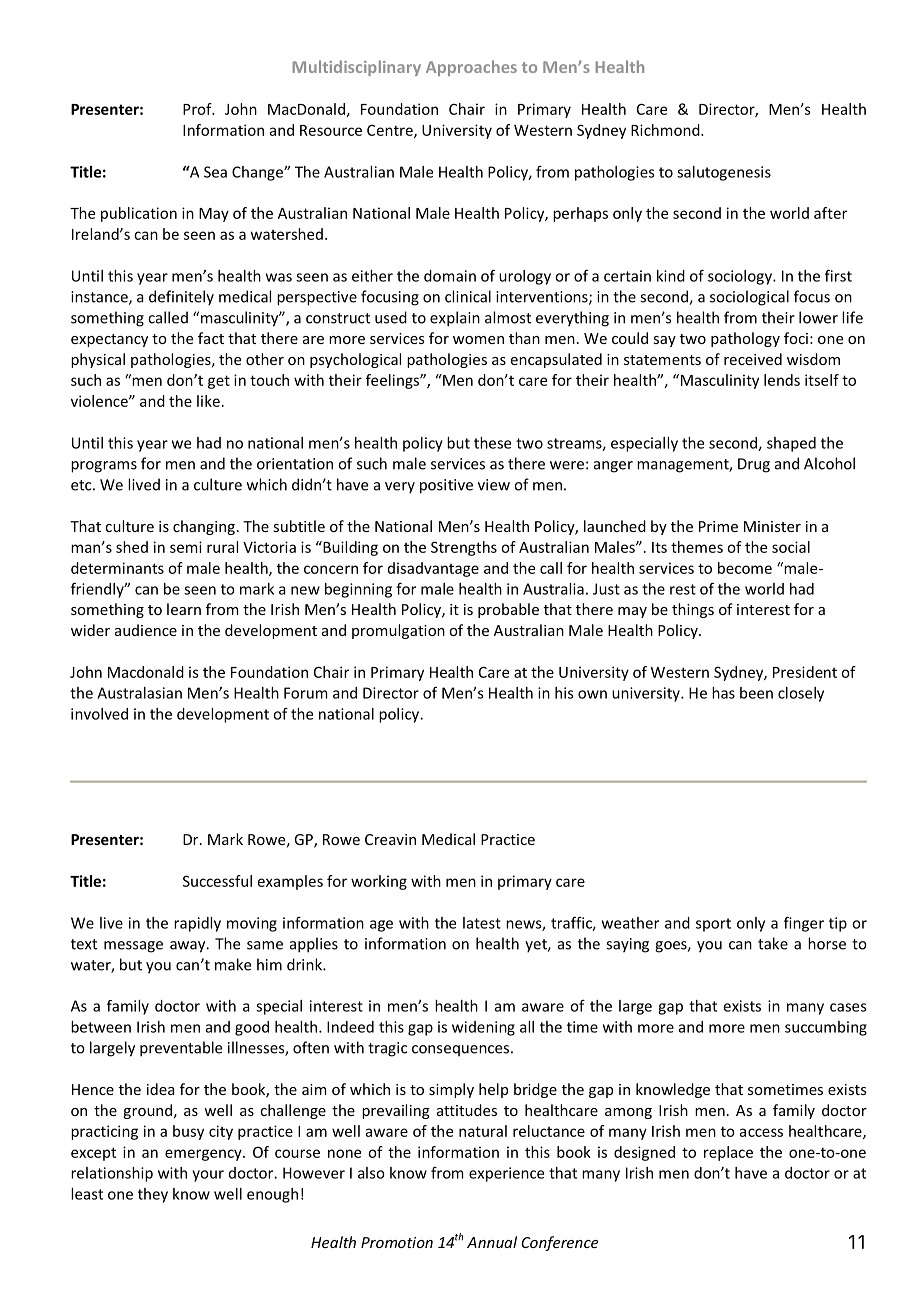 The width and height of the image is (924, 1308). I want to click on Drug, so click(754, 465).
